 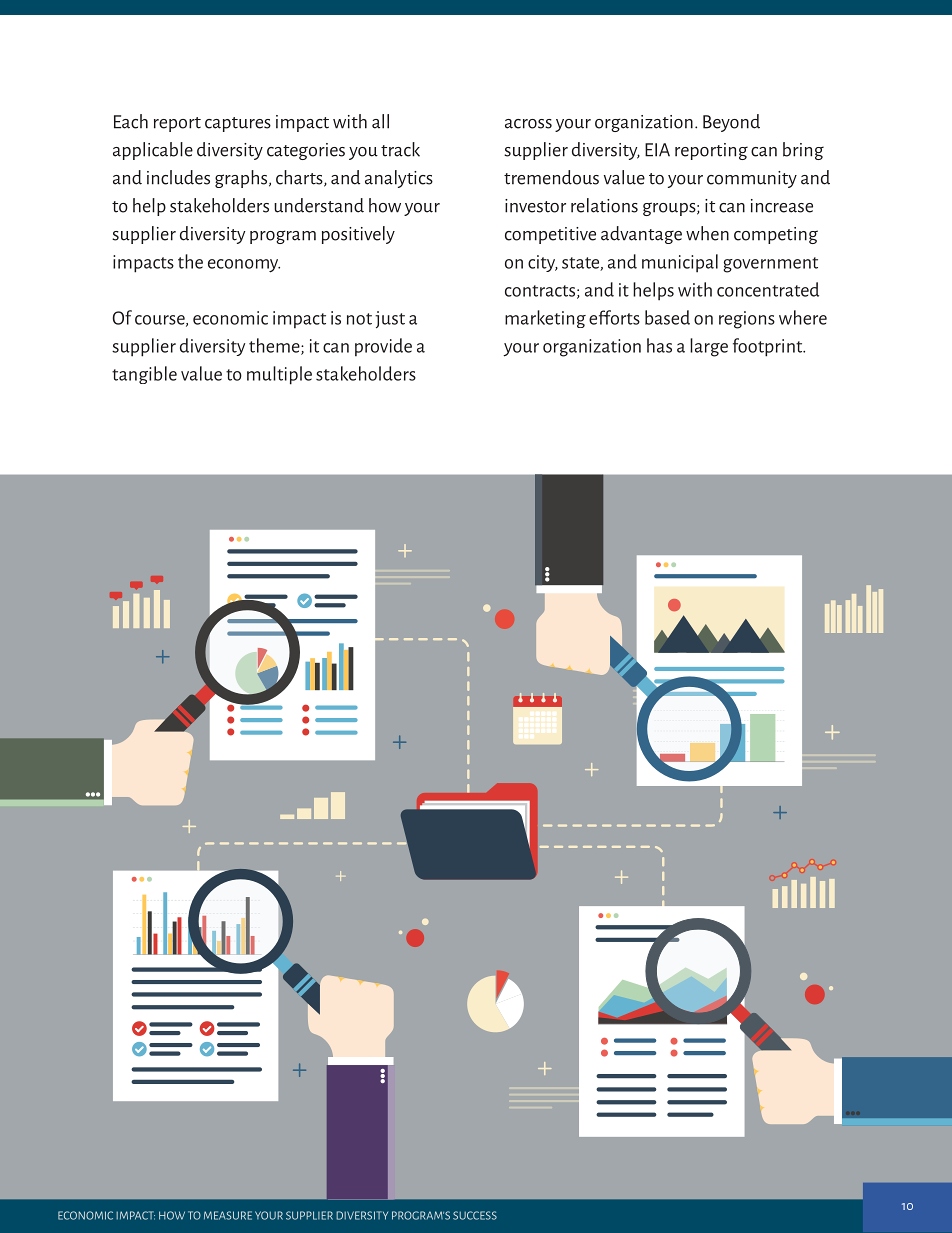 What do you see at coordinates (659, 345) in the screenshot?
I see `has` at bounding box center [659, 345].
